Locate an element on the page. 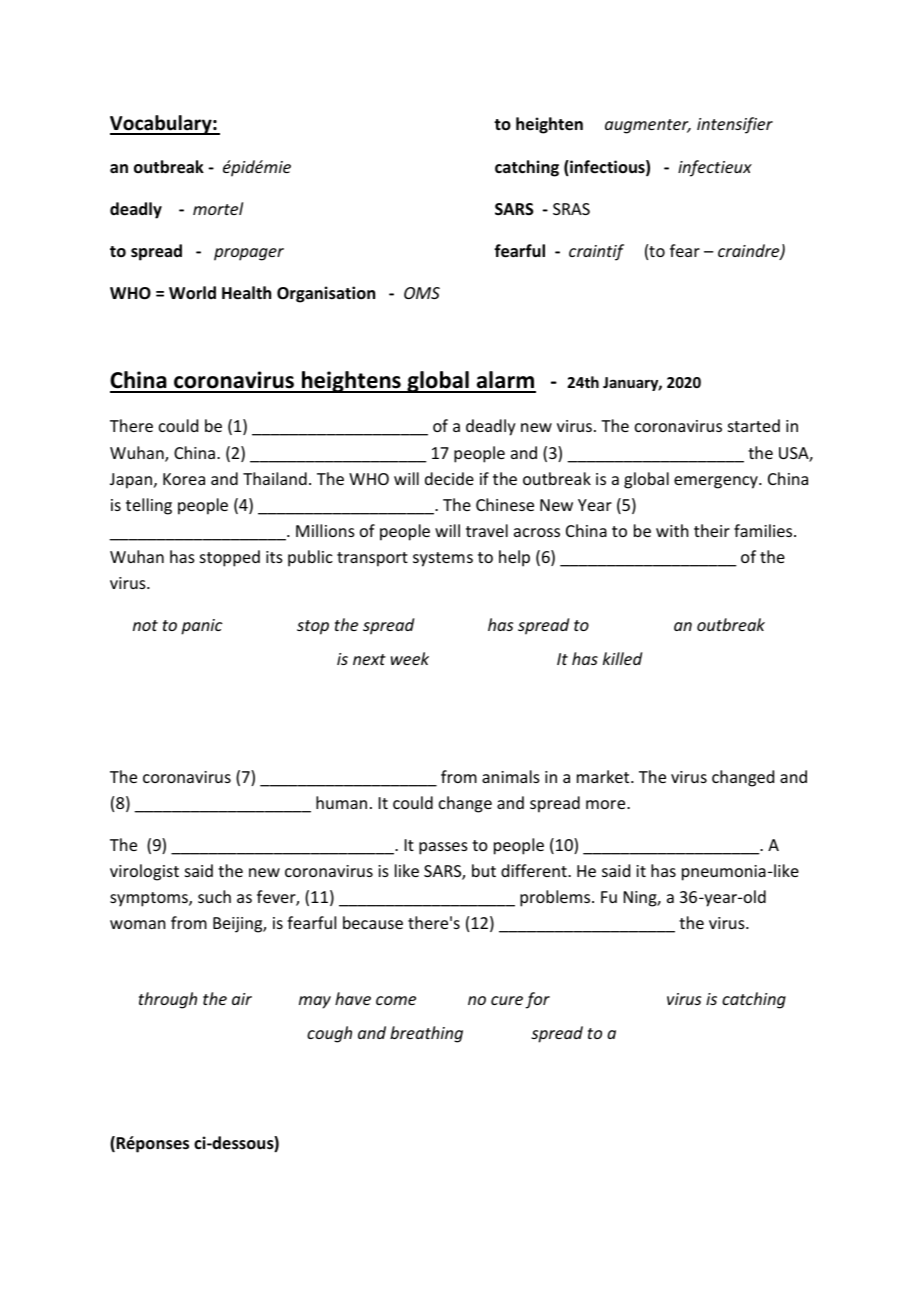  decide is located at coordinates (449, 478).
